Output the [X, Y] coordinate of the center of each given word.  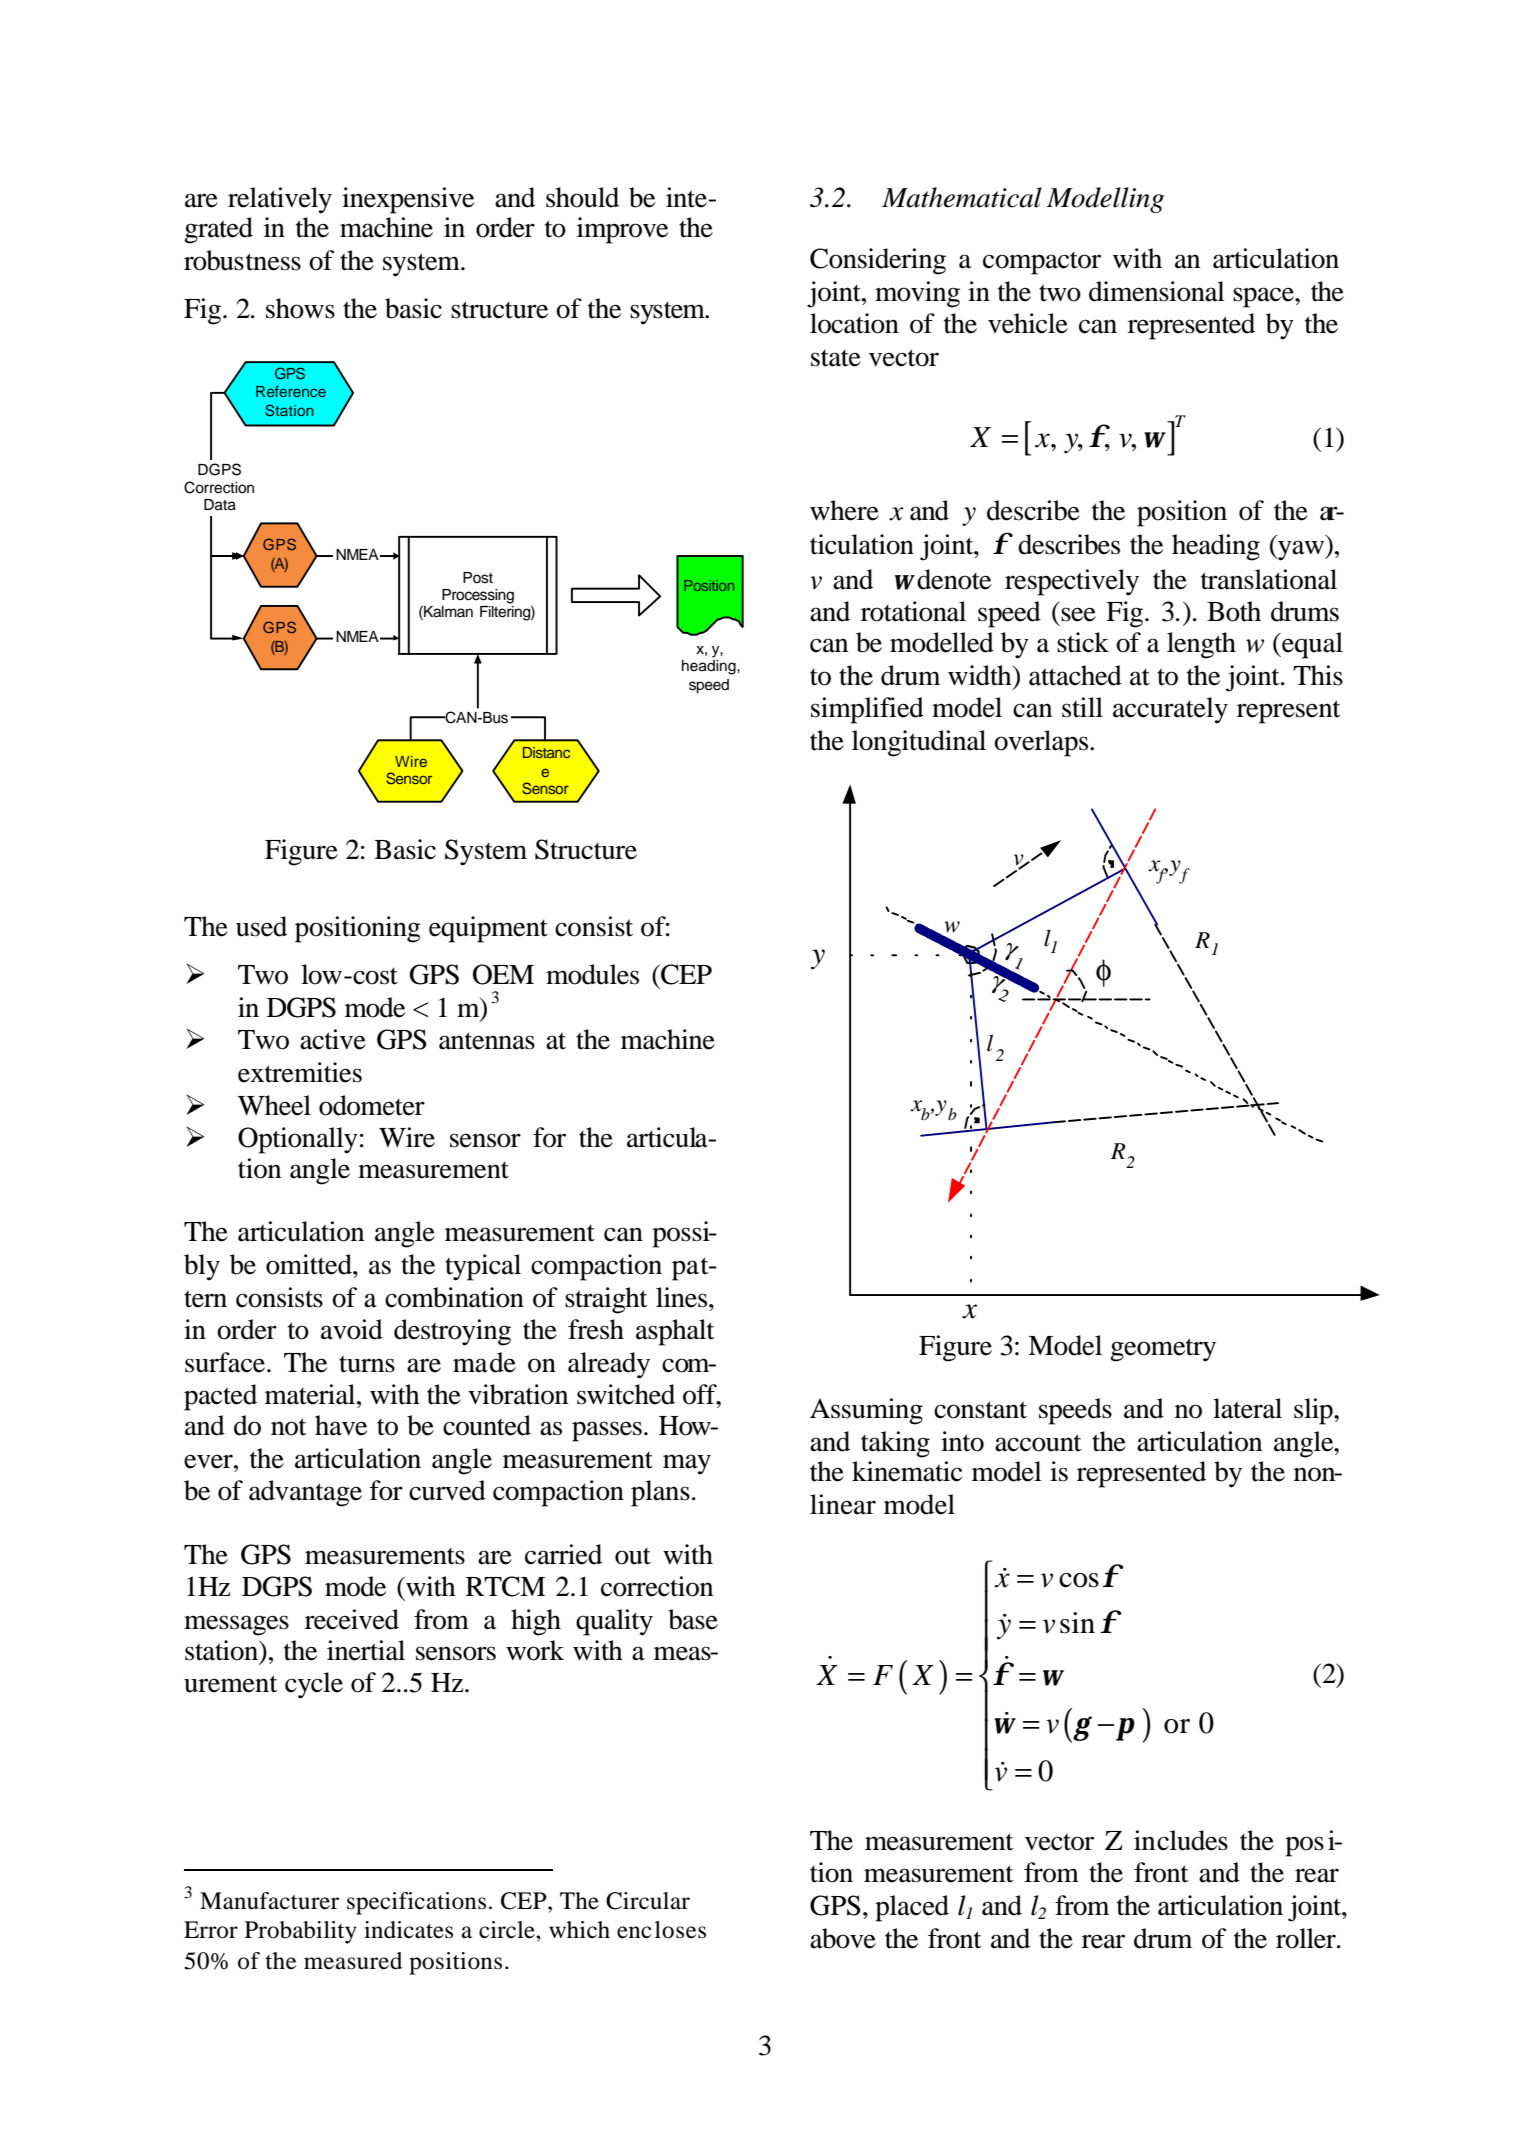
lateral [1247, 1408]
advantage [305, 1493]
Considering [878, 261]
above [843, 1938]
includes [1181, 1840]
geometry [1163, 1350]
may [687, 1464]
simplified [867, 710]
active [333, 1039]
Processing [478, 596]
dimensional [1157, 291]
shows [300, 308]
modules [592, 974]
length [1201, 645]
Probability [301, 1932]
